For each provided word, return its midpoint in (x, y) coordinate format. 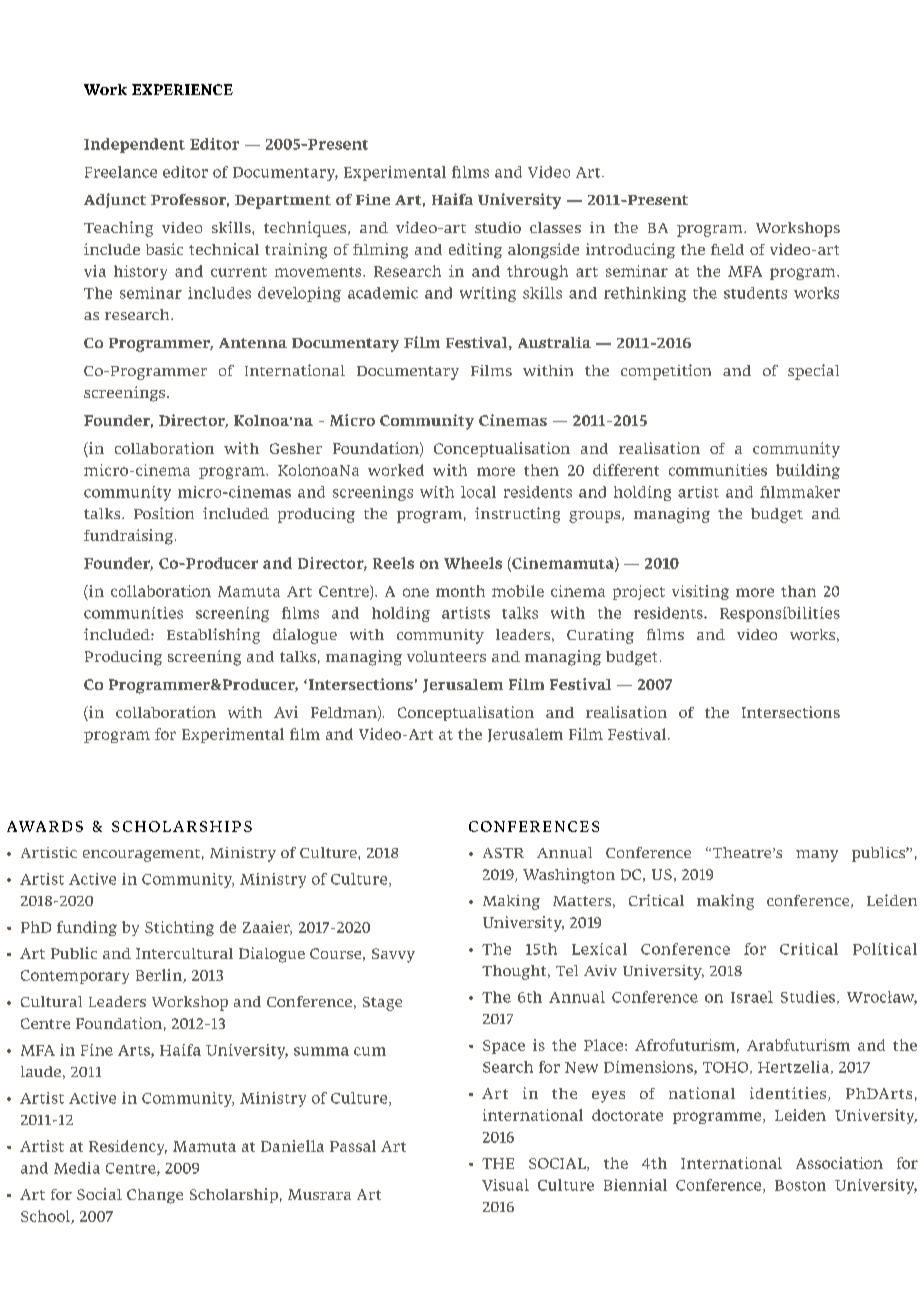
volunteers (446, 656)
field (727, 249)
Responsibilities (780, 614)
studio (498, 227)
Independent (134, 145)
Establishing (213, 636)
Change (155, 1196)
